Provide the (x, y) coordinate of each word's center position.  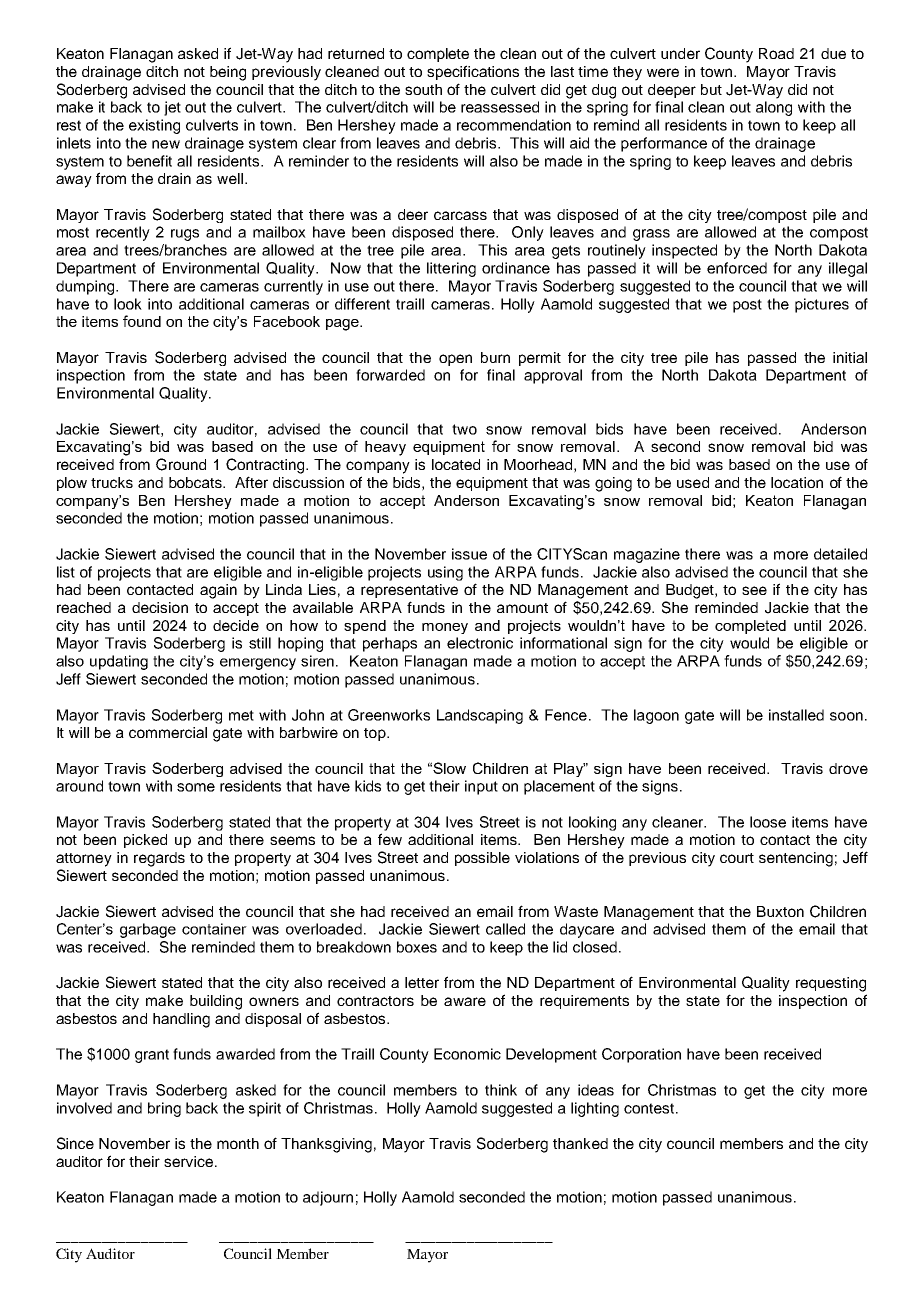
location (797, 482)
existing (154, 126)
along (774, 108)
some (196, 787)
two (464, 429)
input (481, 787)
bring (164, 1109)
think (501, 1090)
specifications (473, 72)
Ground (181, 464)
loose (768, 822)
